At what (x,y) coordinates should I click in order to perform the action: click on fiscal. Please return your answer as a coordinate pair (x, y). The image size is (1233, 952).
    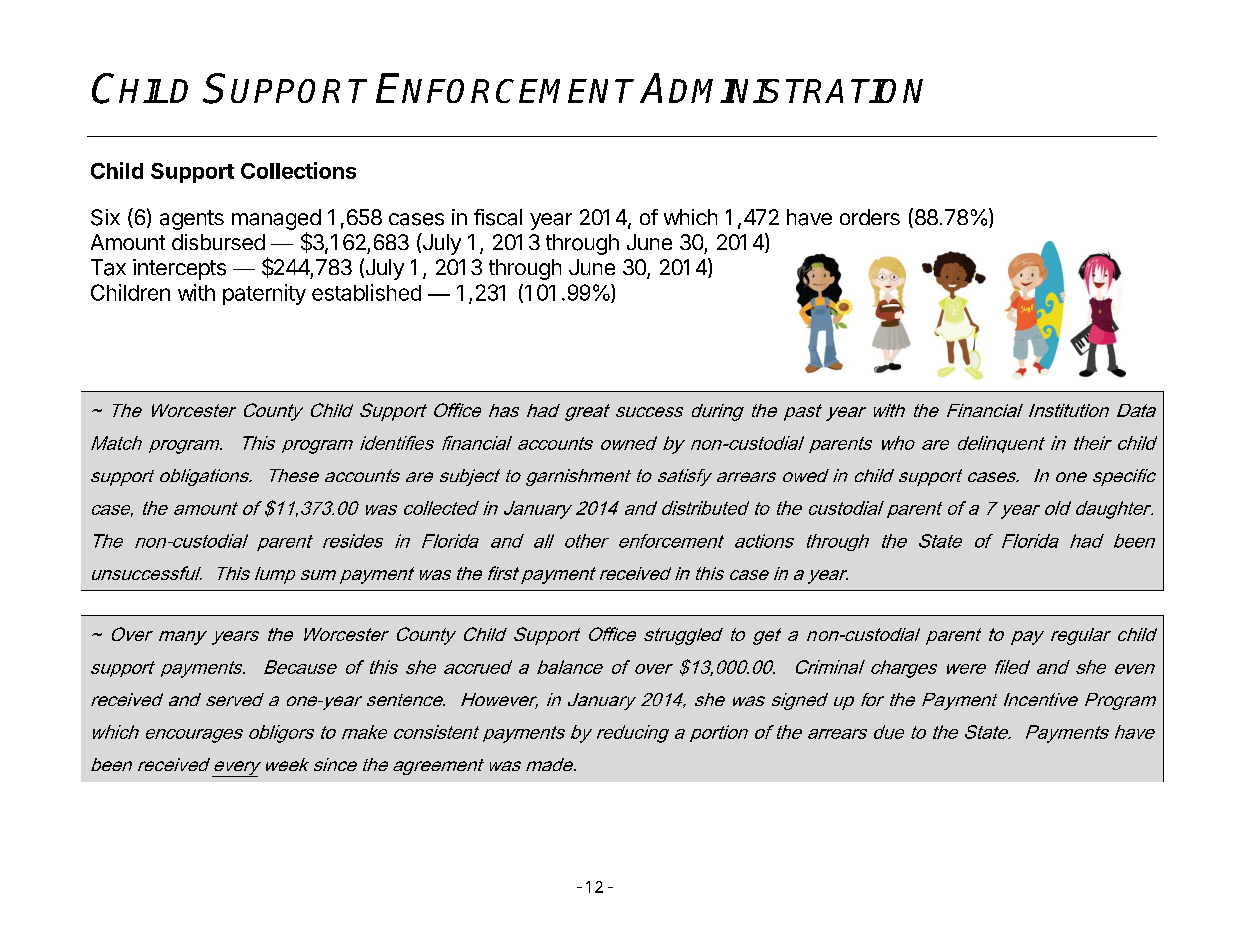
    Looking at the image, I should click on (498, 217).
